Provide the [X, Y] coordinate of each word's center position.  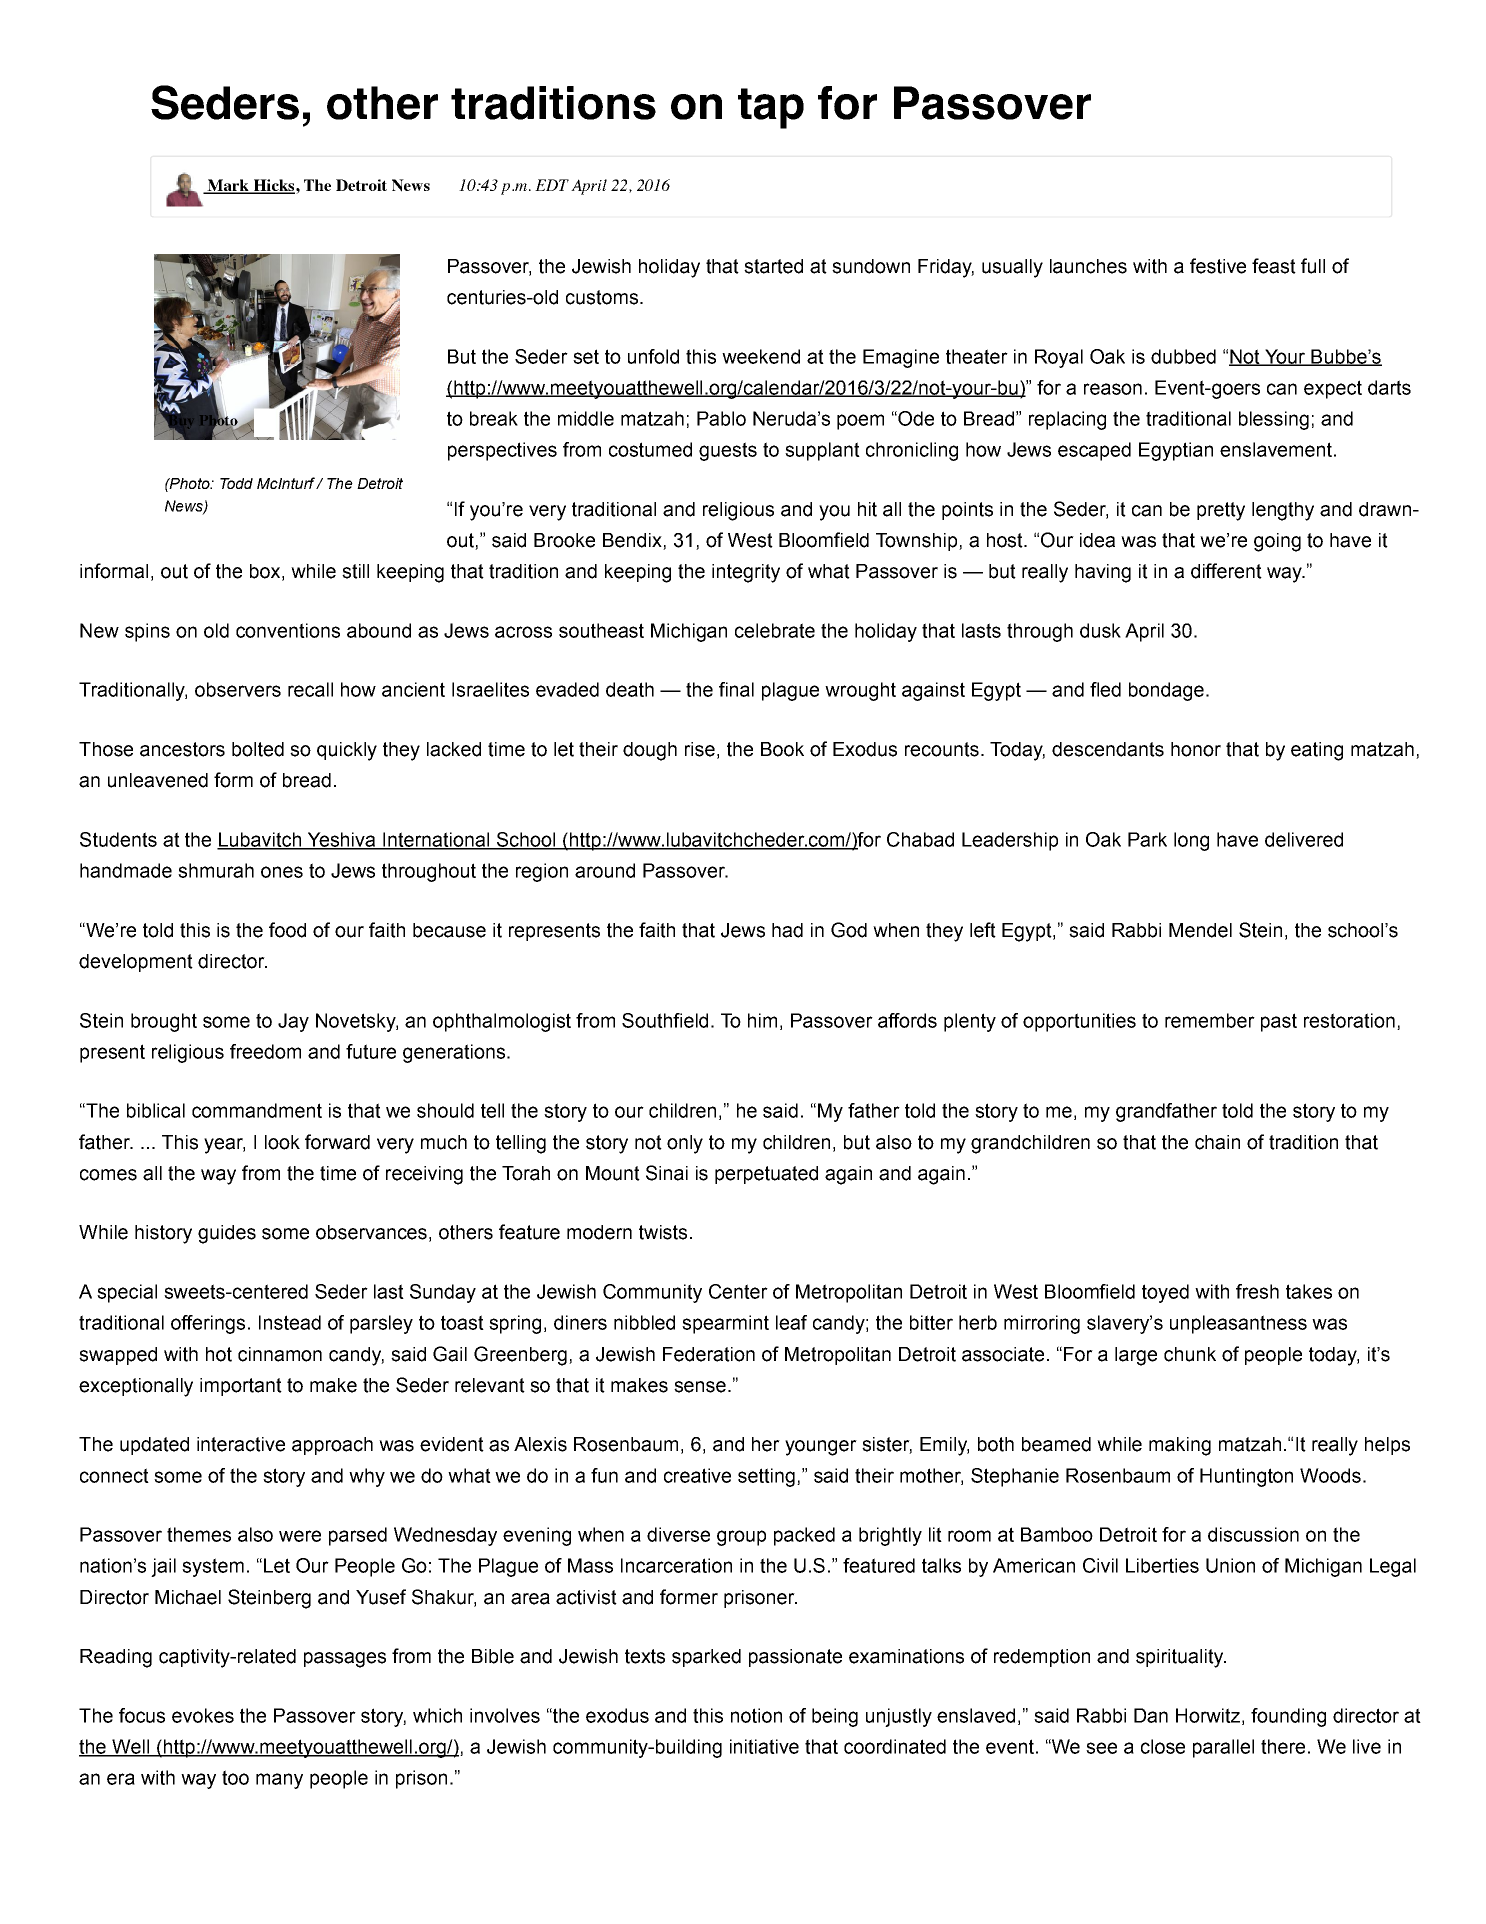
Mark [228, 186]
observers [238, 689]
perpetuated [766, 1175]
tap [771, 108]
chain [1217, 1142]
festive [1218, 266]
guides [227, 1234]
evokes [203, 1715]
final [736, 689]
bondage [1166, 691]
